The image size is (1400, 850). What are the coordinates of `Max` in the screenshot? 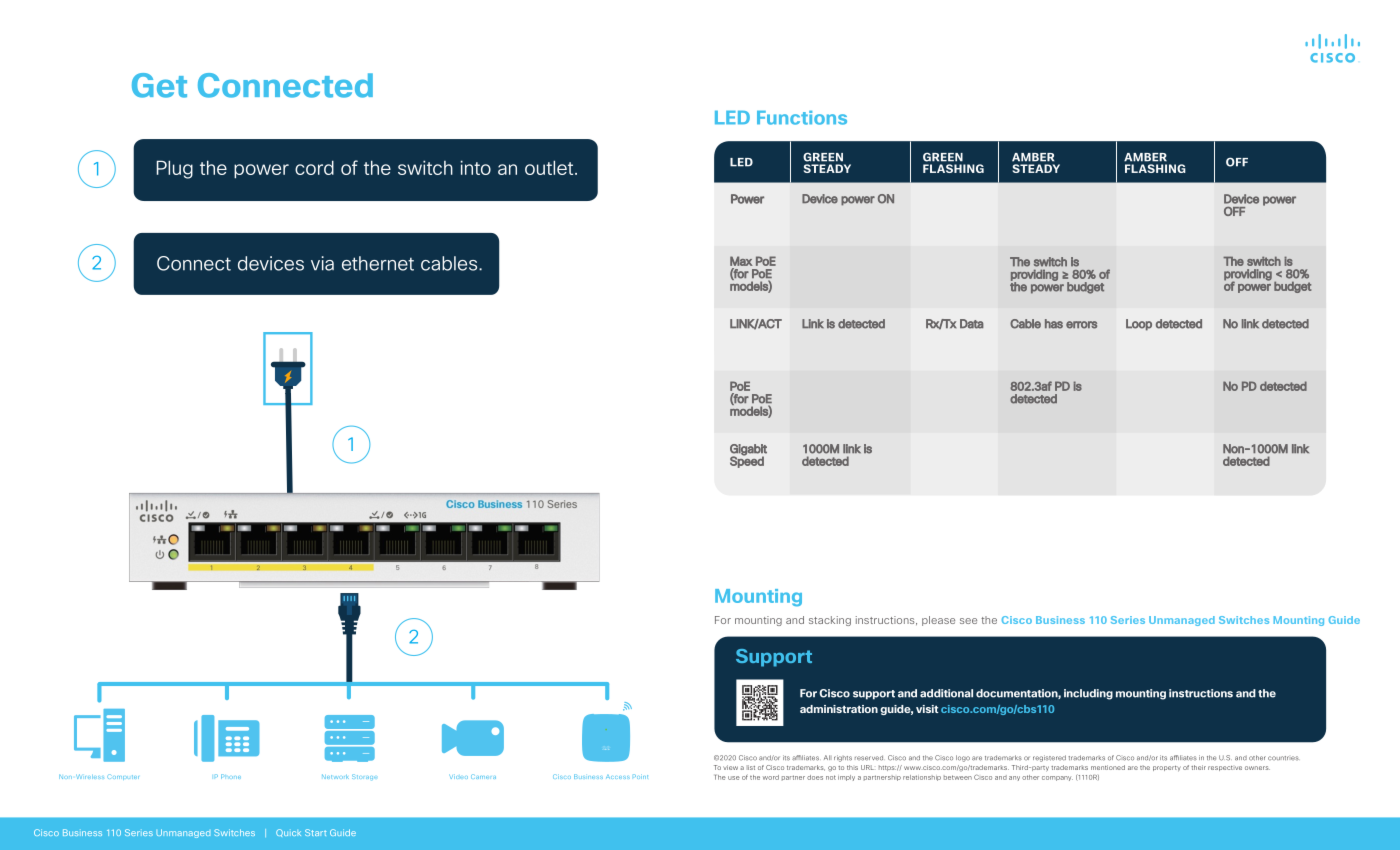 It's located at (741, 261).
